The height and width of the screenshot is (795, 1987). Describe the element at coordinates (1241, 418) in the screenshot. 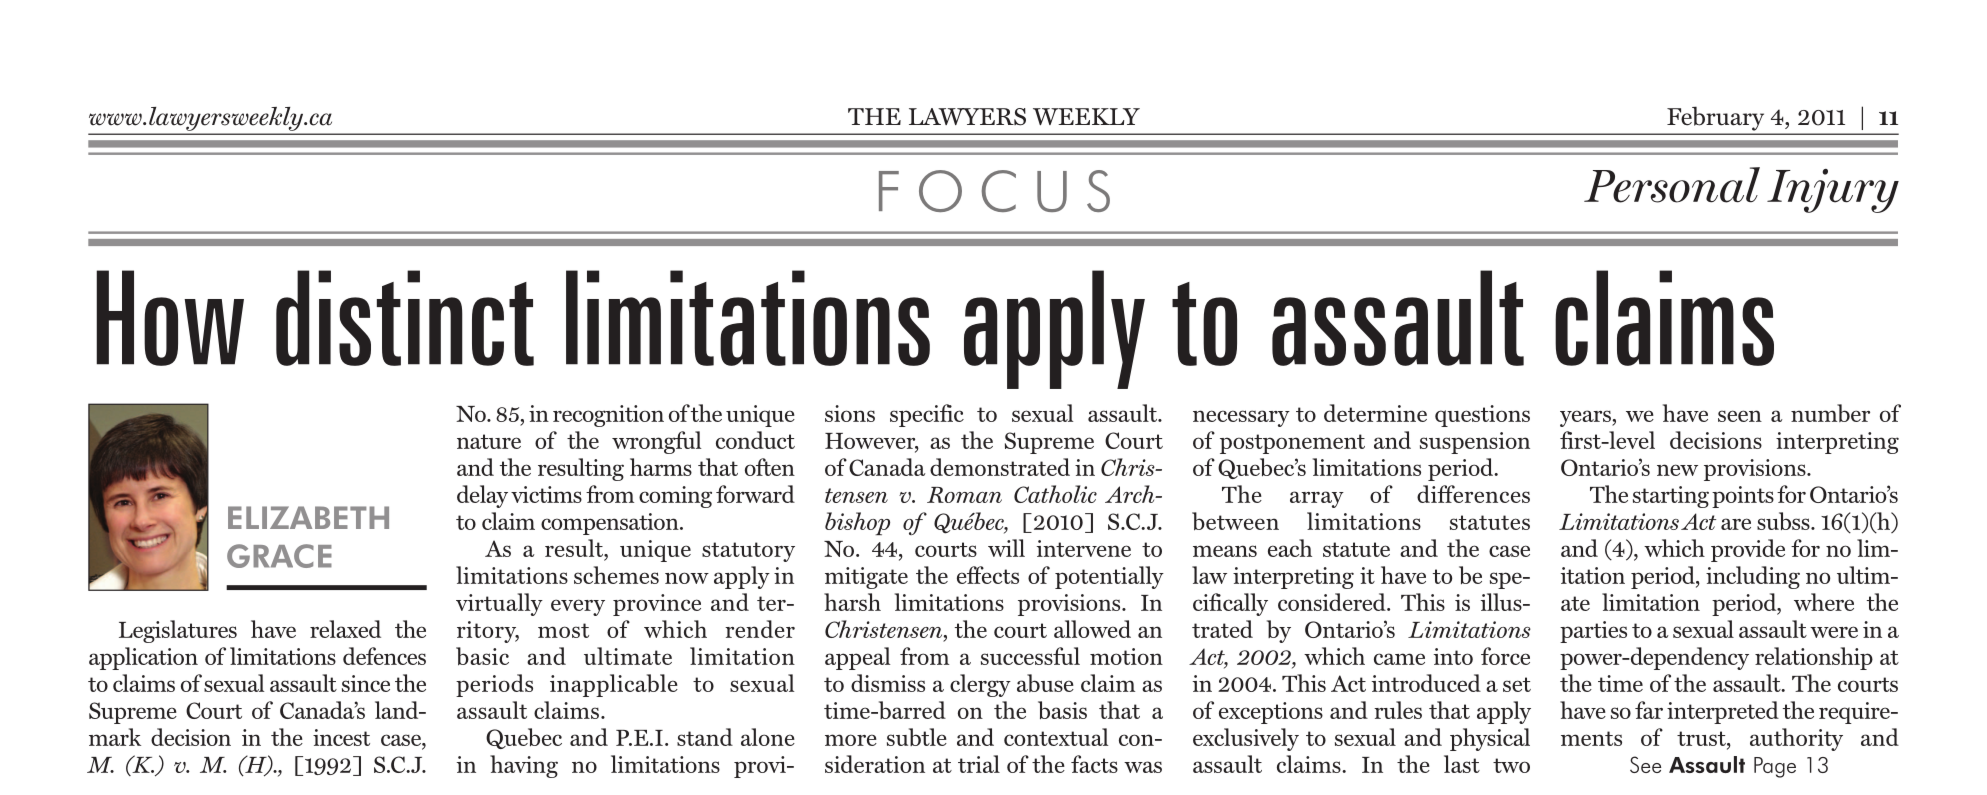

I see `necessary` at that location.
